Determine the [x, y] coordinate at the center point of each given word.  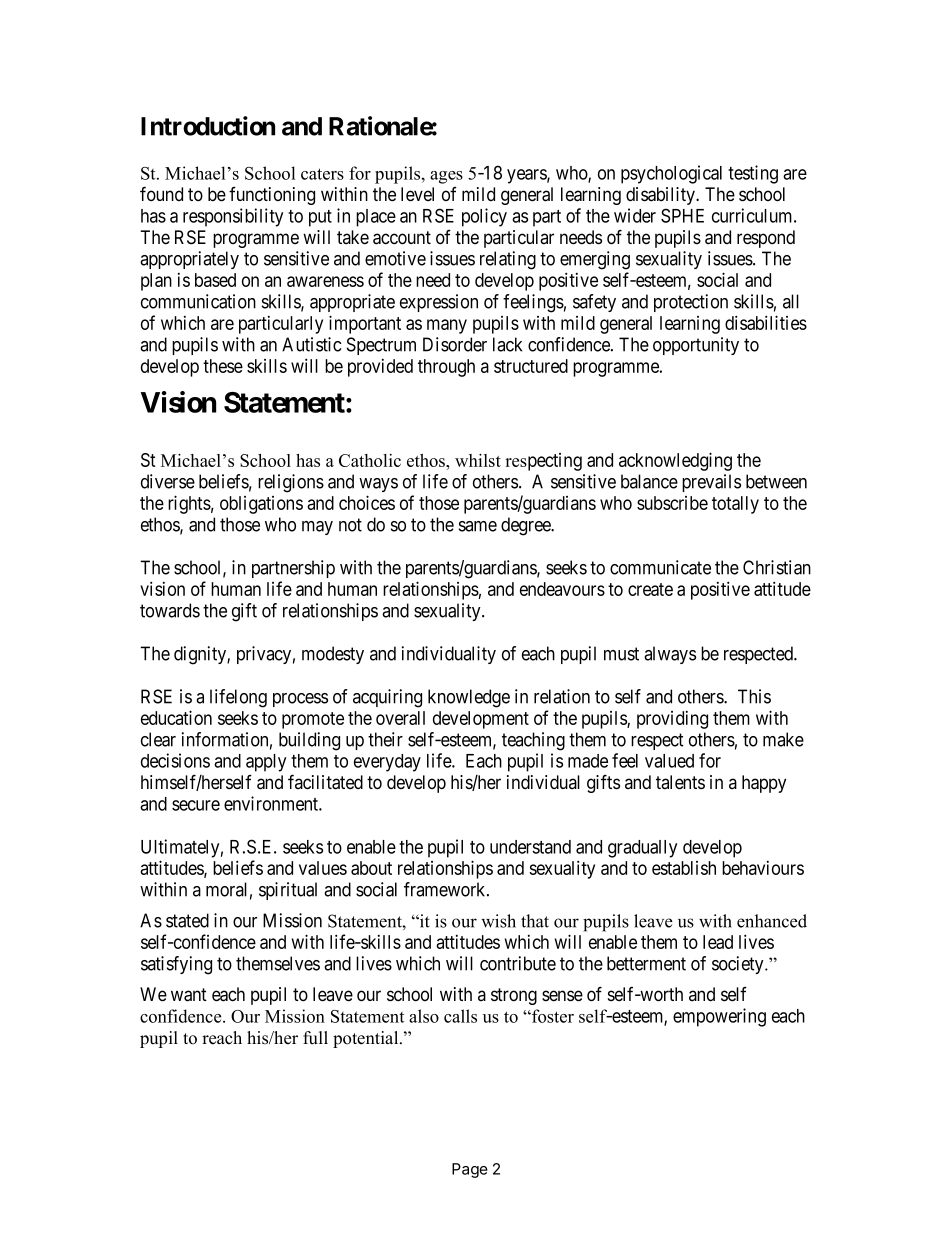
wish [498, 921]
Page [470, 1170]
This [754, 696]
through [446, 368]
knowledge [469, 698]
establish [684, 868]
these [223, 366]
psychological [671, 174]
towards [170, 610]
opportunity [696, 346]
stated [187, 920]
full [315, 1038]
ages [446, 177]
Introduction [208, 126]
